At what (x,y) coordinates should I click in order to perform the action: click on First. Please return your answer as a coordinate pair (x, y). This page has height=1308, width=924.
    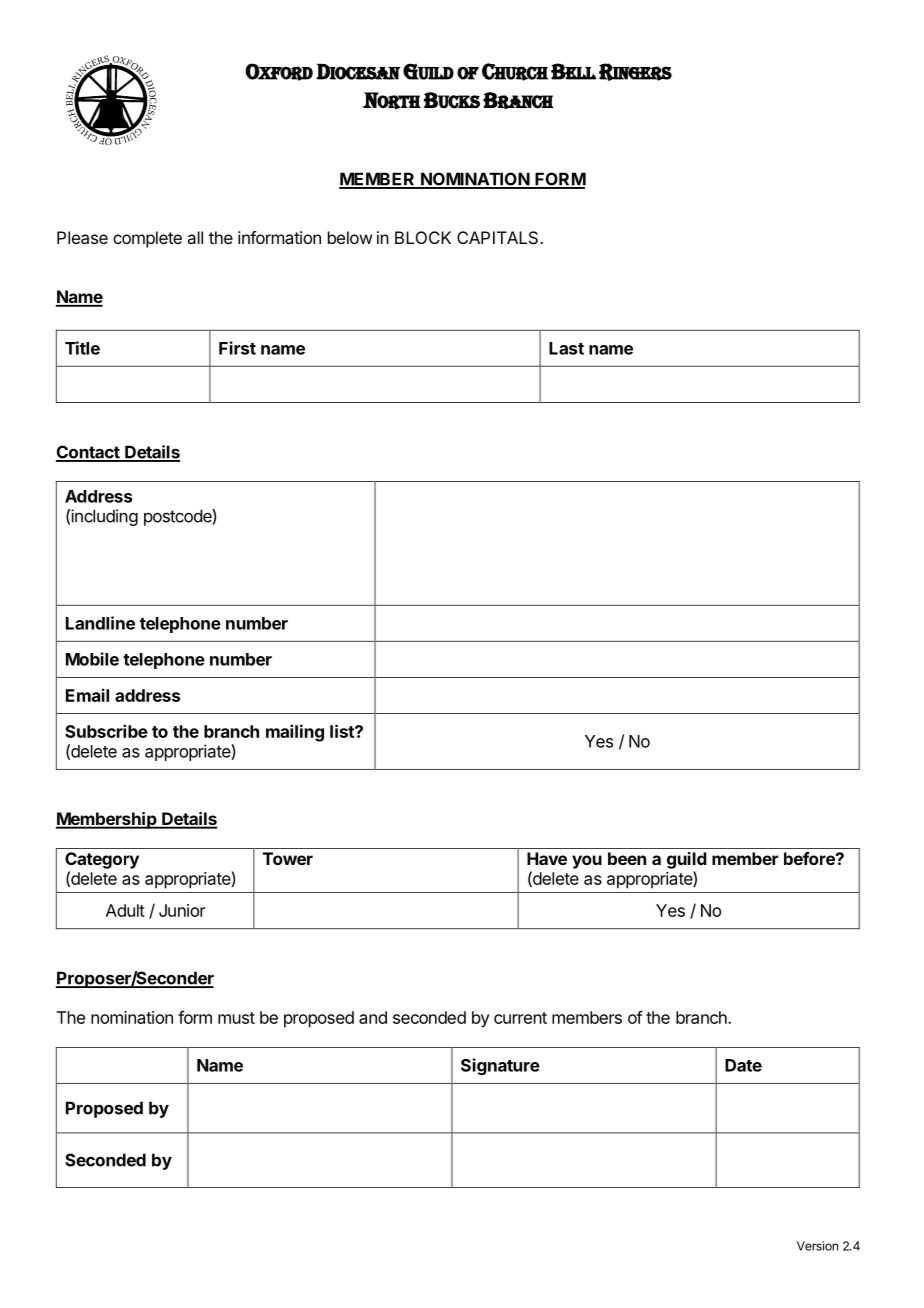
    Looking at the image, I should click on (237, 348).
